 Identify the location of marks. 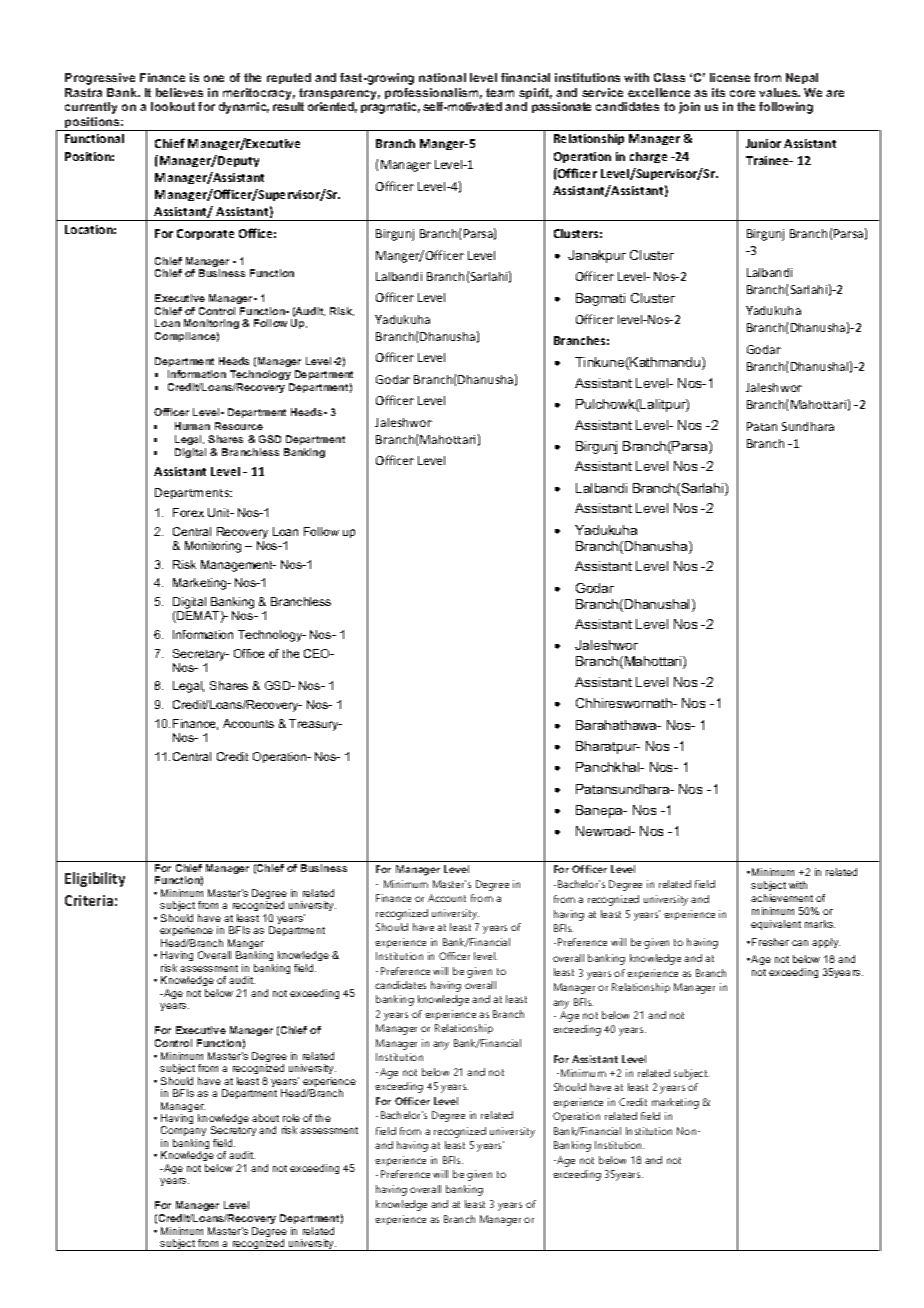
(820, 924).
